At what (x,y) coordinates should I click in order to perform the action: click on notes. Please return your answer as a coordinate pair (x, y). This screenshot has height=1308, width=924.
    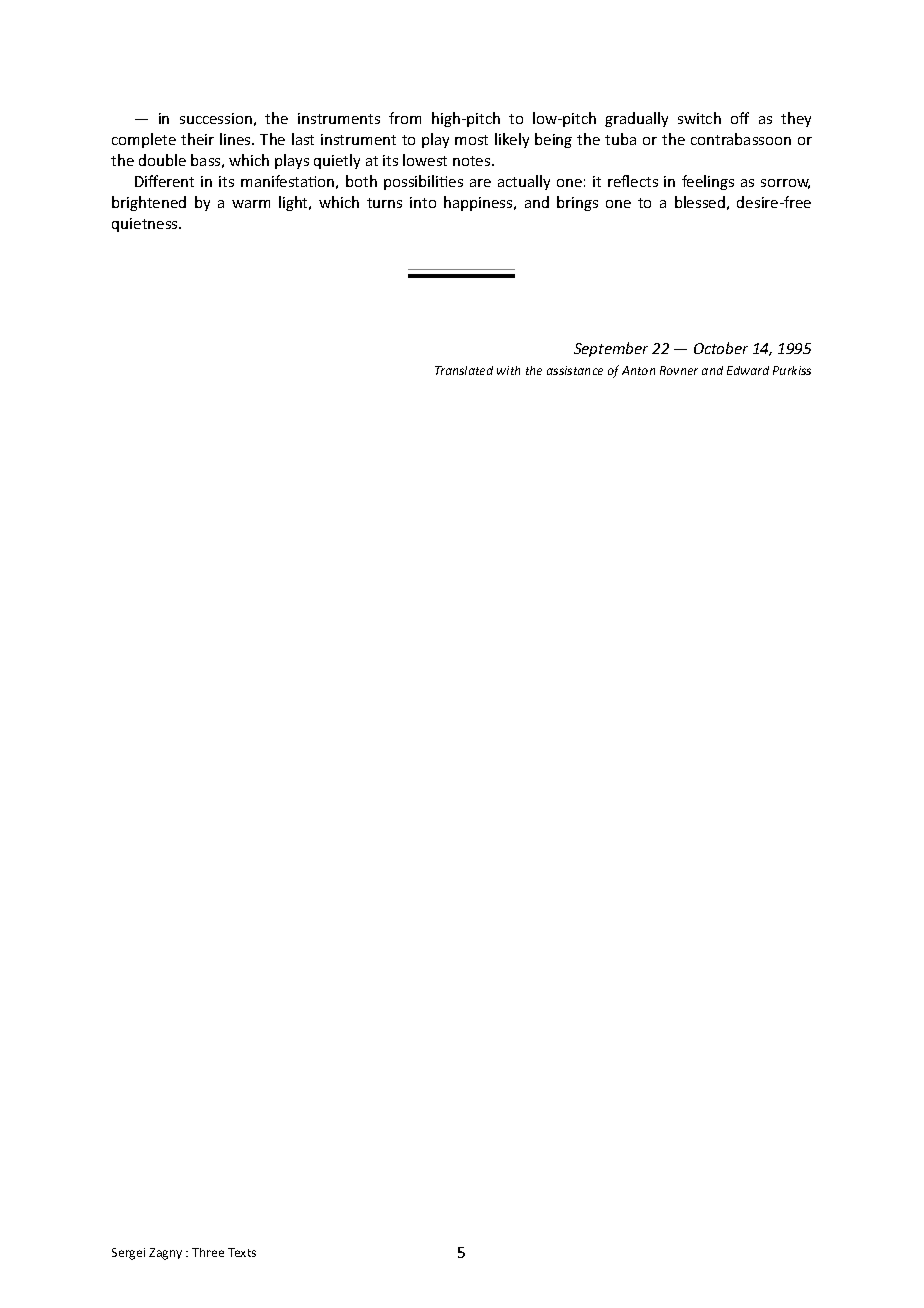
    Looking at the image, I should click on (473, 161).
